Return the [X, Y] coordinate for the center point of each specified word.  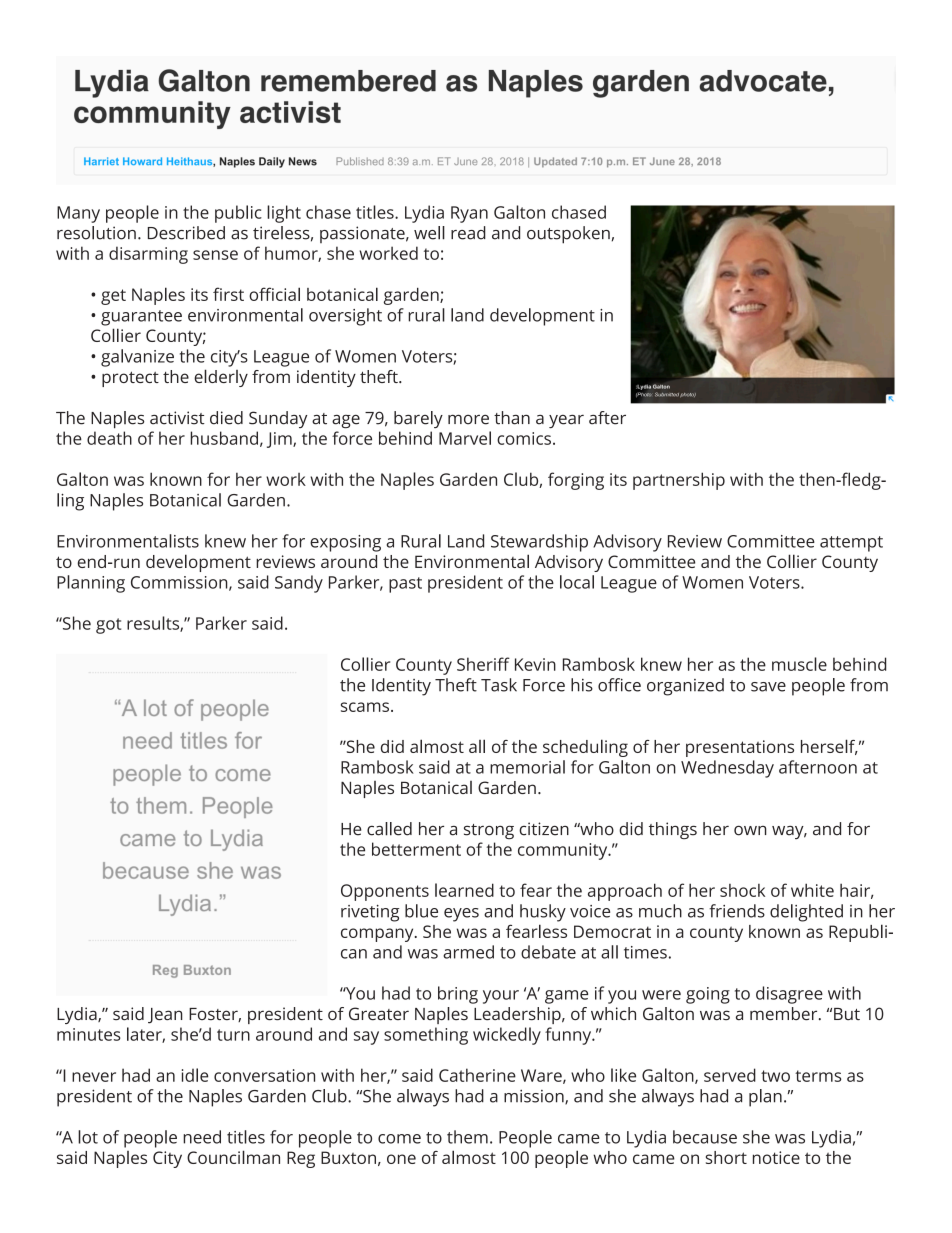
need [202, 1137]
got [108, 626]
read [468, 233]
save [768, 687]
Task [499, 685]
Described [186, 233]
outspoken [568, 235]
